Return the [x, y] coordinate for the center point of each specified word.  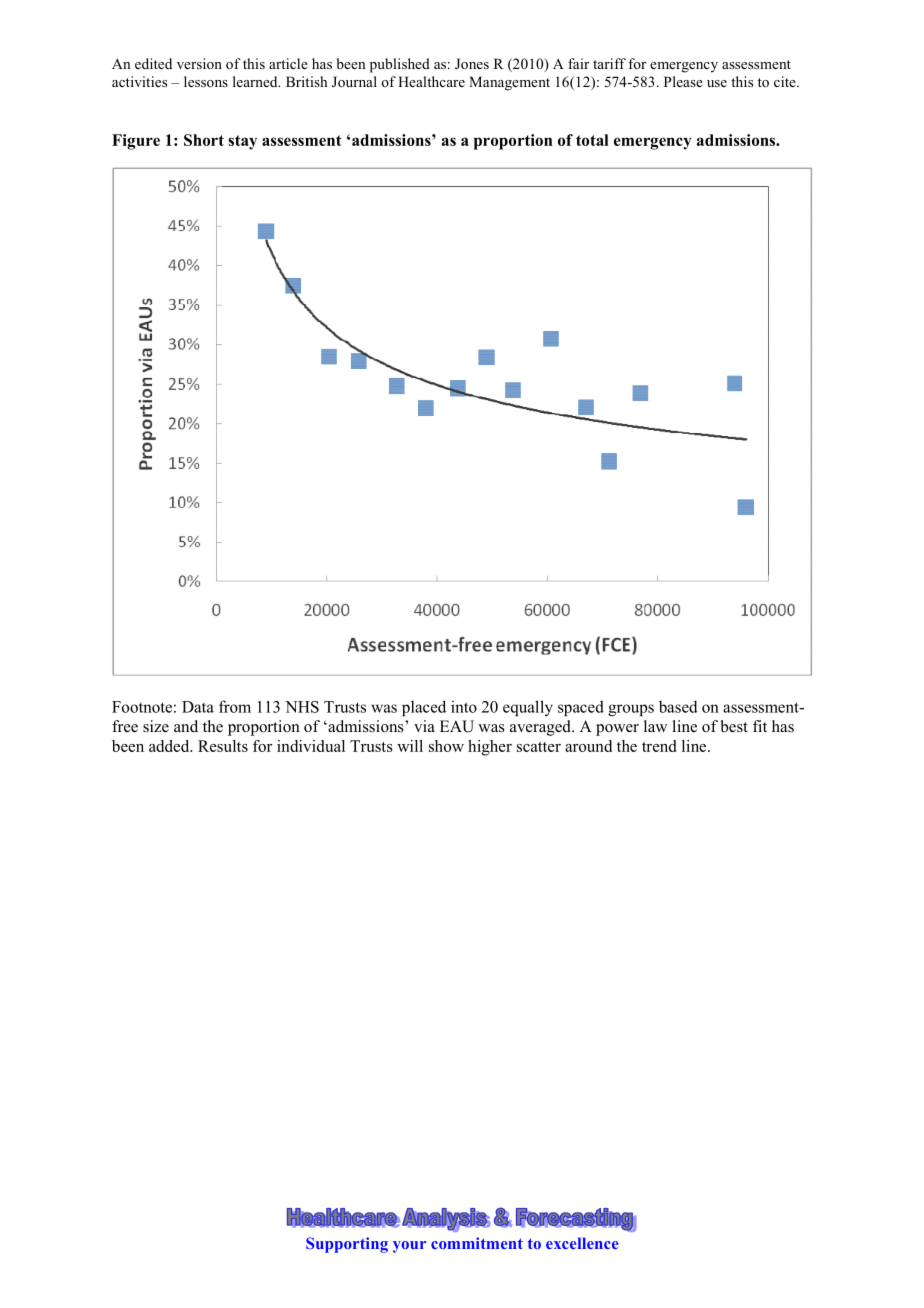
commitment [477, 1243]
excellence [582, 1243]
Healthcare [431, 81]
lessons [206, 81]
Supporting [347, 1245]
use [717, 83]
